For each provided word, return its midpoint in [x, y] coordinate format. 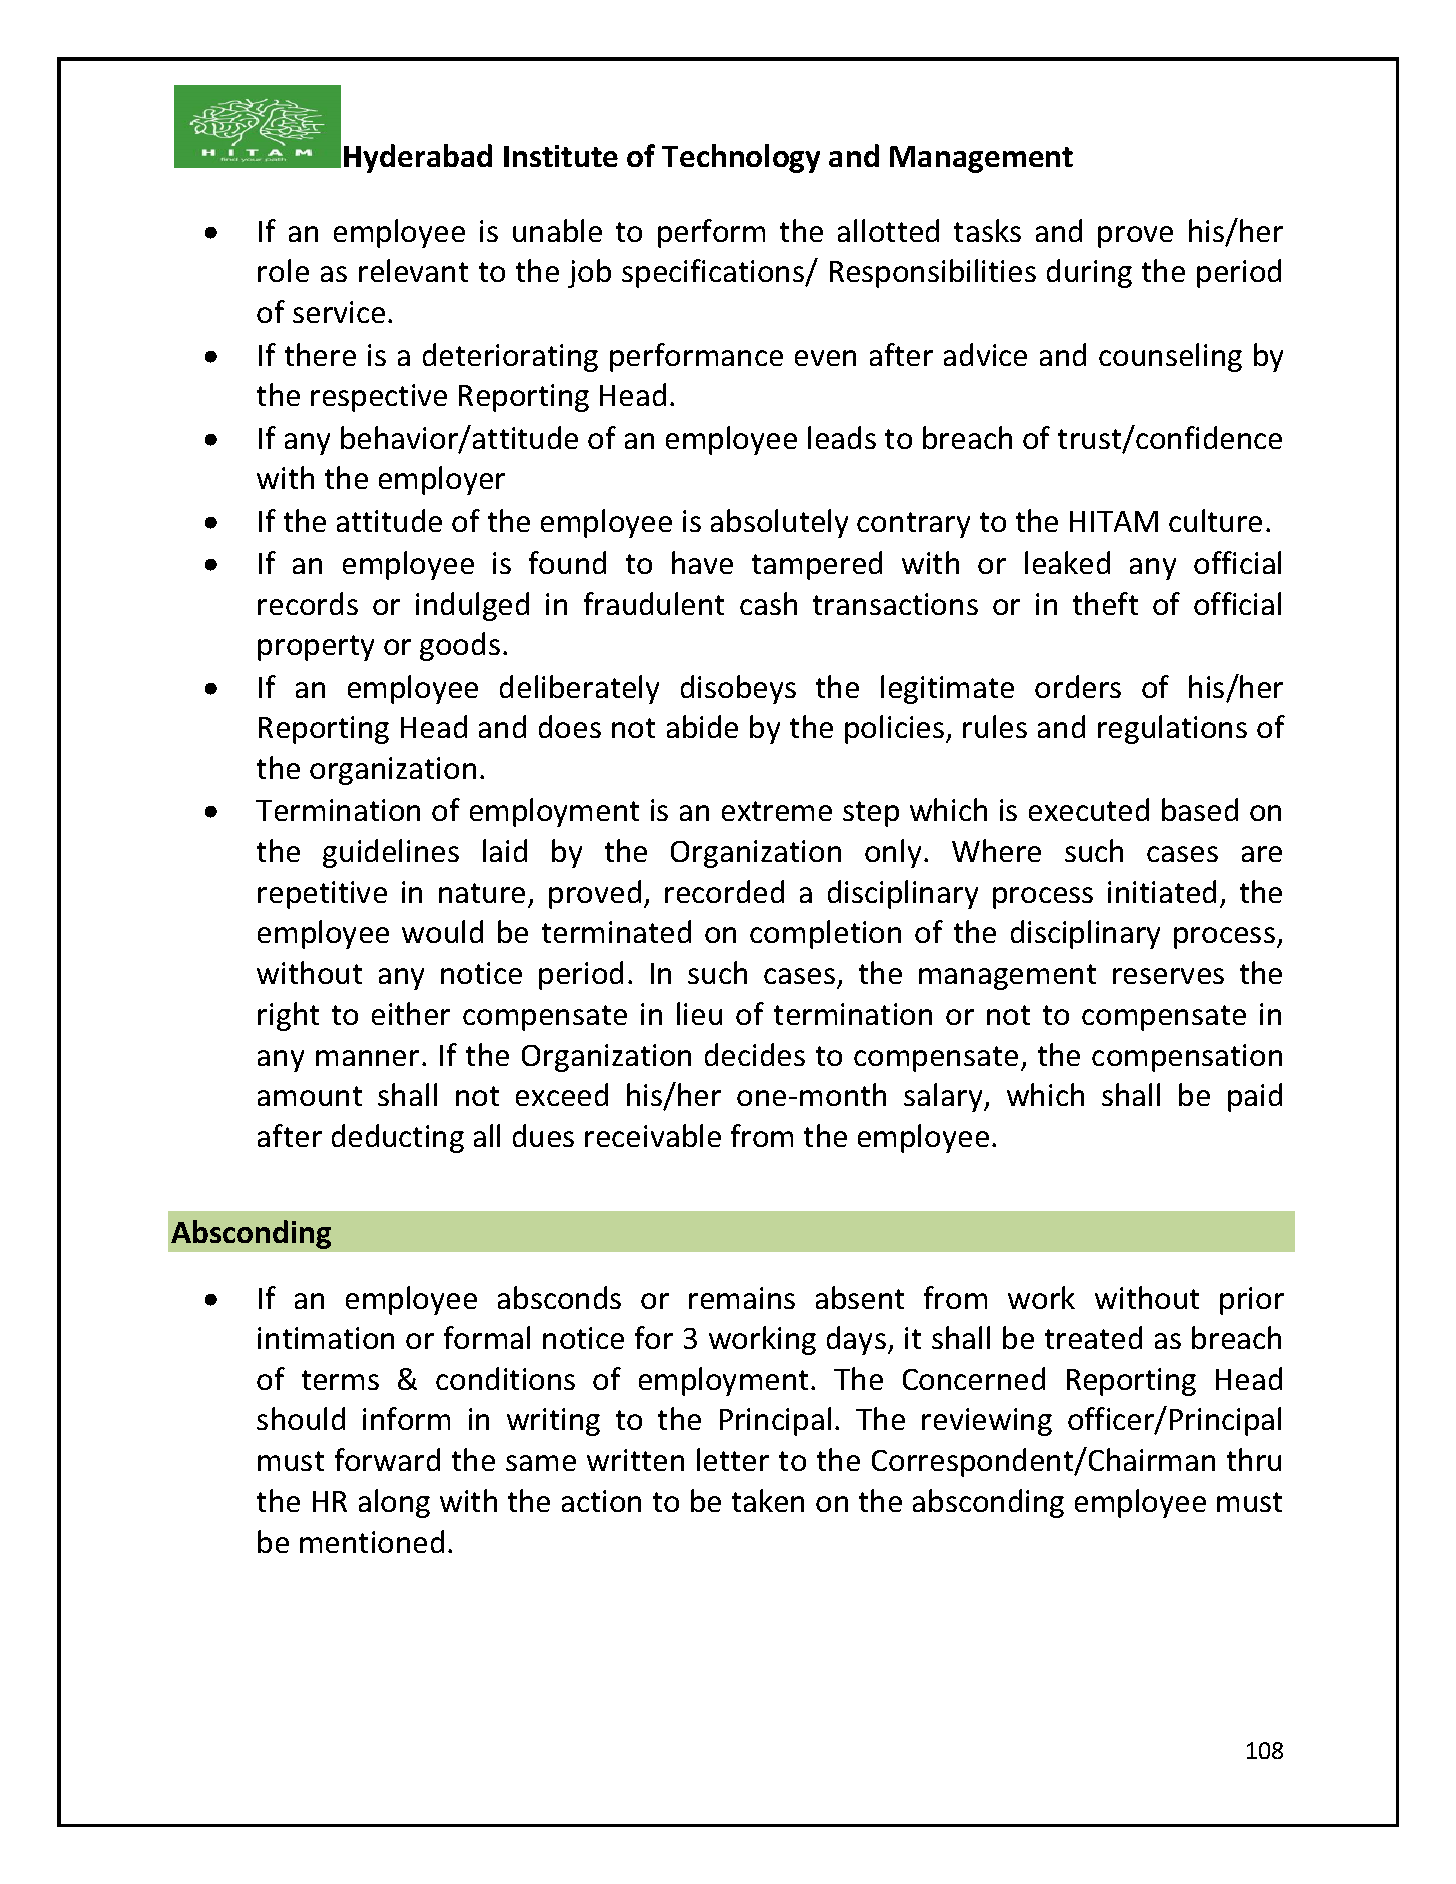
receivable [653, 1135]
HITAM [1114, 521]
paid [1255, 1097]
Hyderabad [418, 158]
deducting [398, 1138]
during [1089, 273]
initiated [1162, 891]
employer [442, 480]
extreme [777, 811]
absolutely [779, 523]
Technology [741, 158]
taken [768, 1500]
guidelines [391, 853]
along [394, 1503]
